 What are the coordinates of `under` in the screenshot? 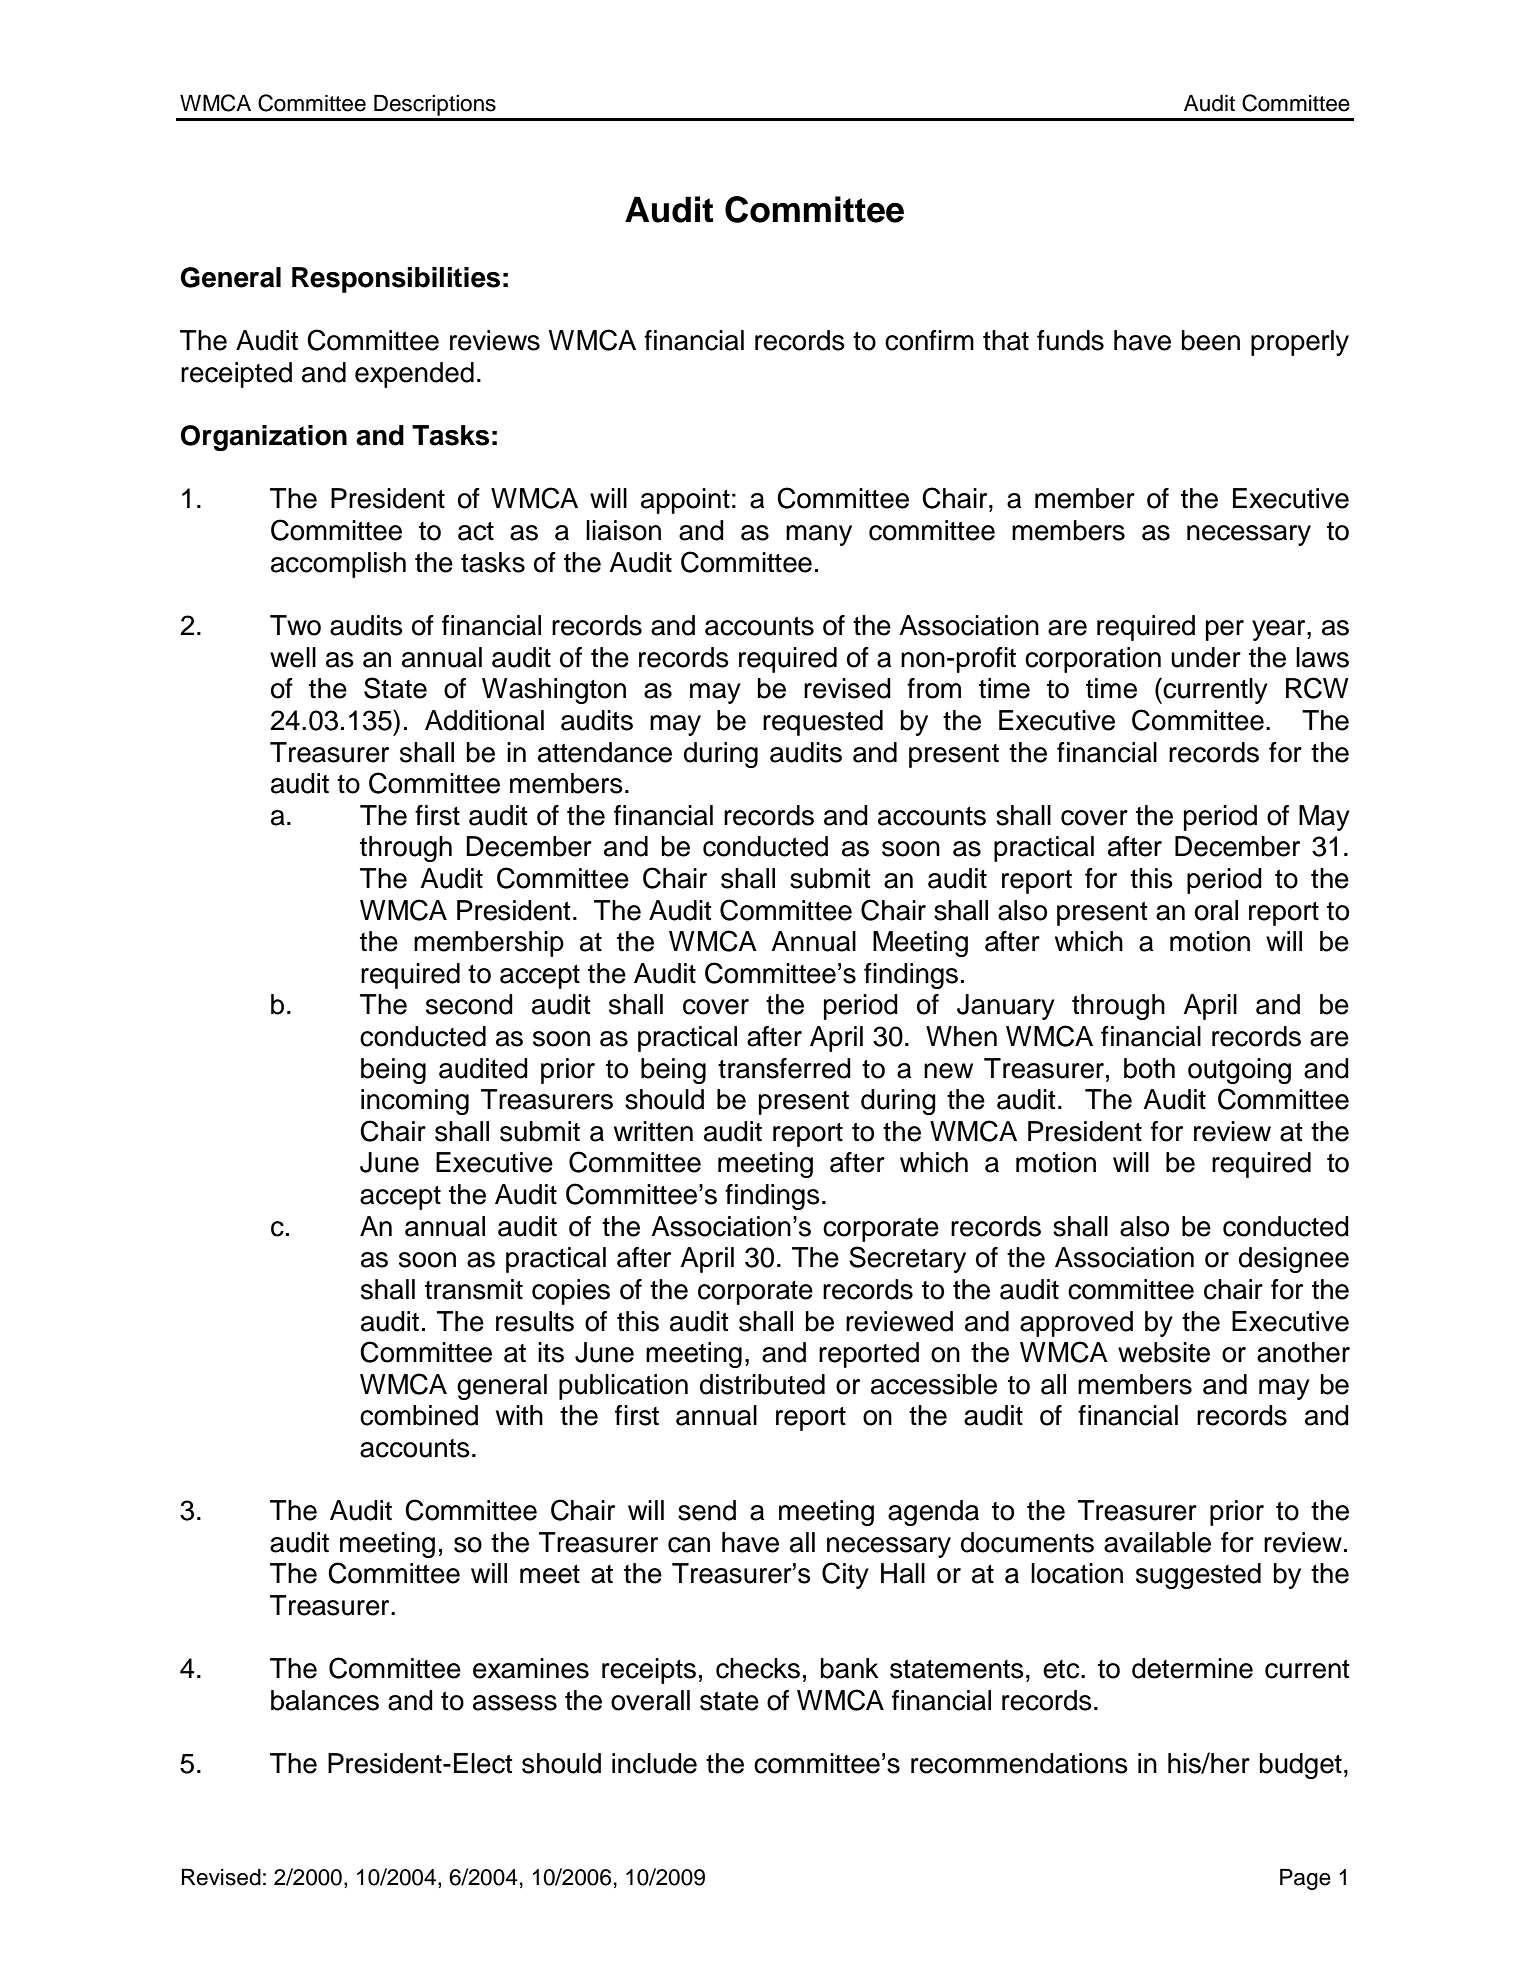 It's located at (1206, 657).
